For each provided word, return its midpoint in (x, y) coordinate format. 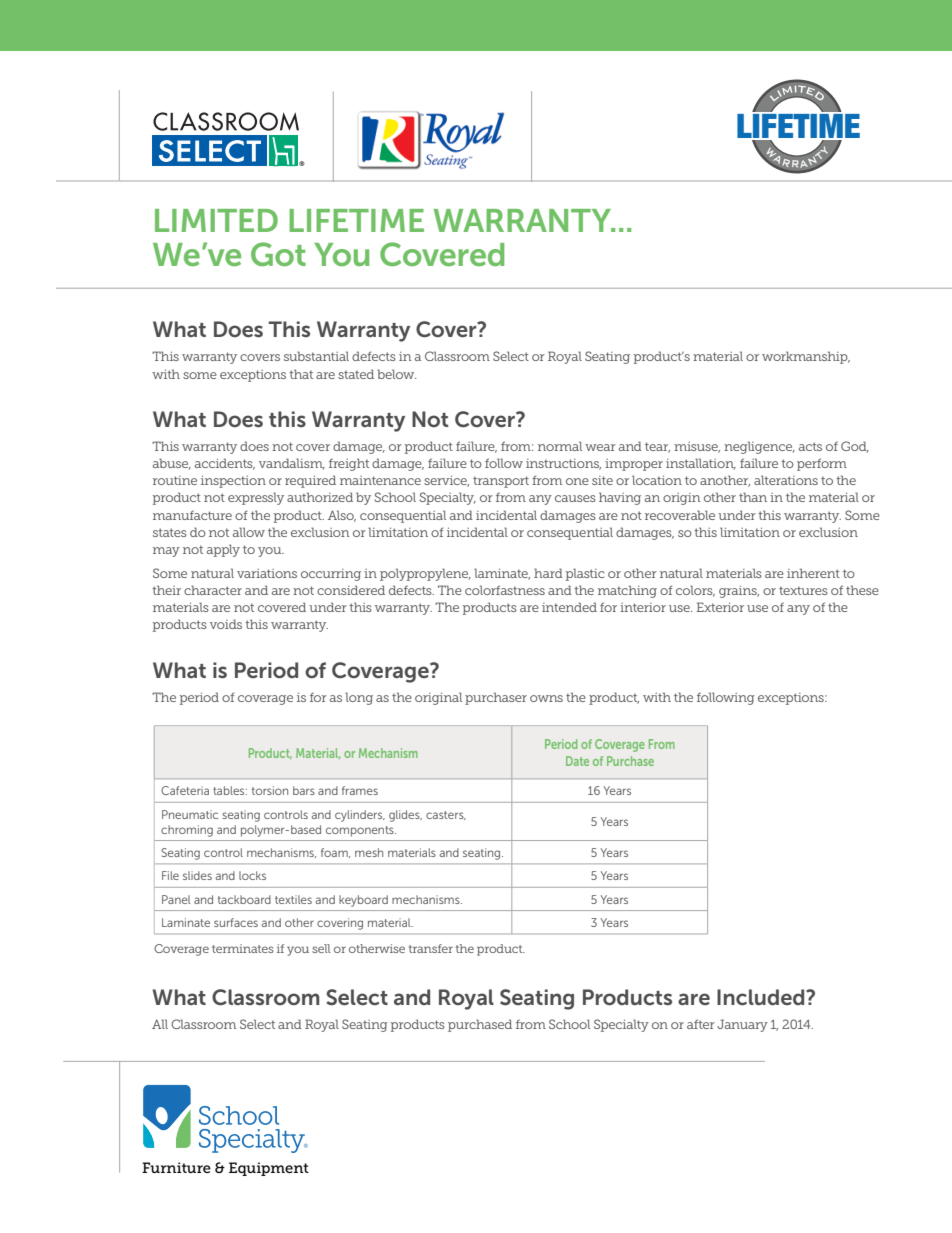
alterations (786, 480)
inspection (233, 482)
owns (546, 698)
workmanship (806, 357)
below (396, 374)
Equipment (269, 1169)
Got (278, 254)
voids (226, 624)
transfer (431, 948)
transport (501, 482)
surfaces (236, 922)
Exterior (720, 607)
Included (762, 997)
